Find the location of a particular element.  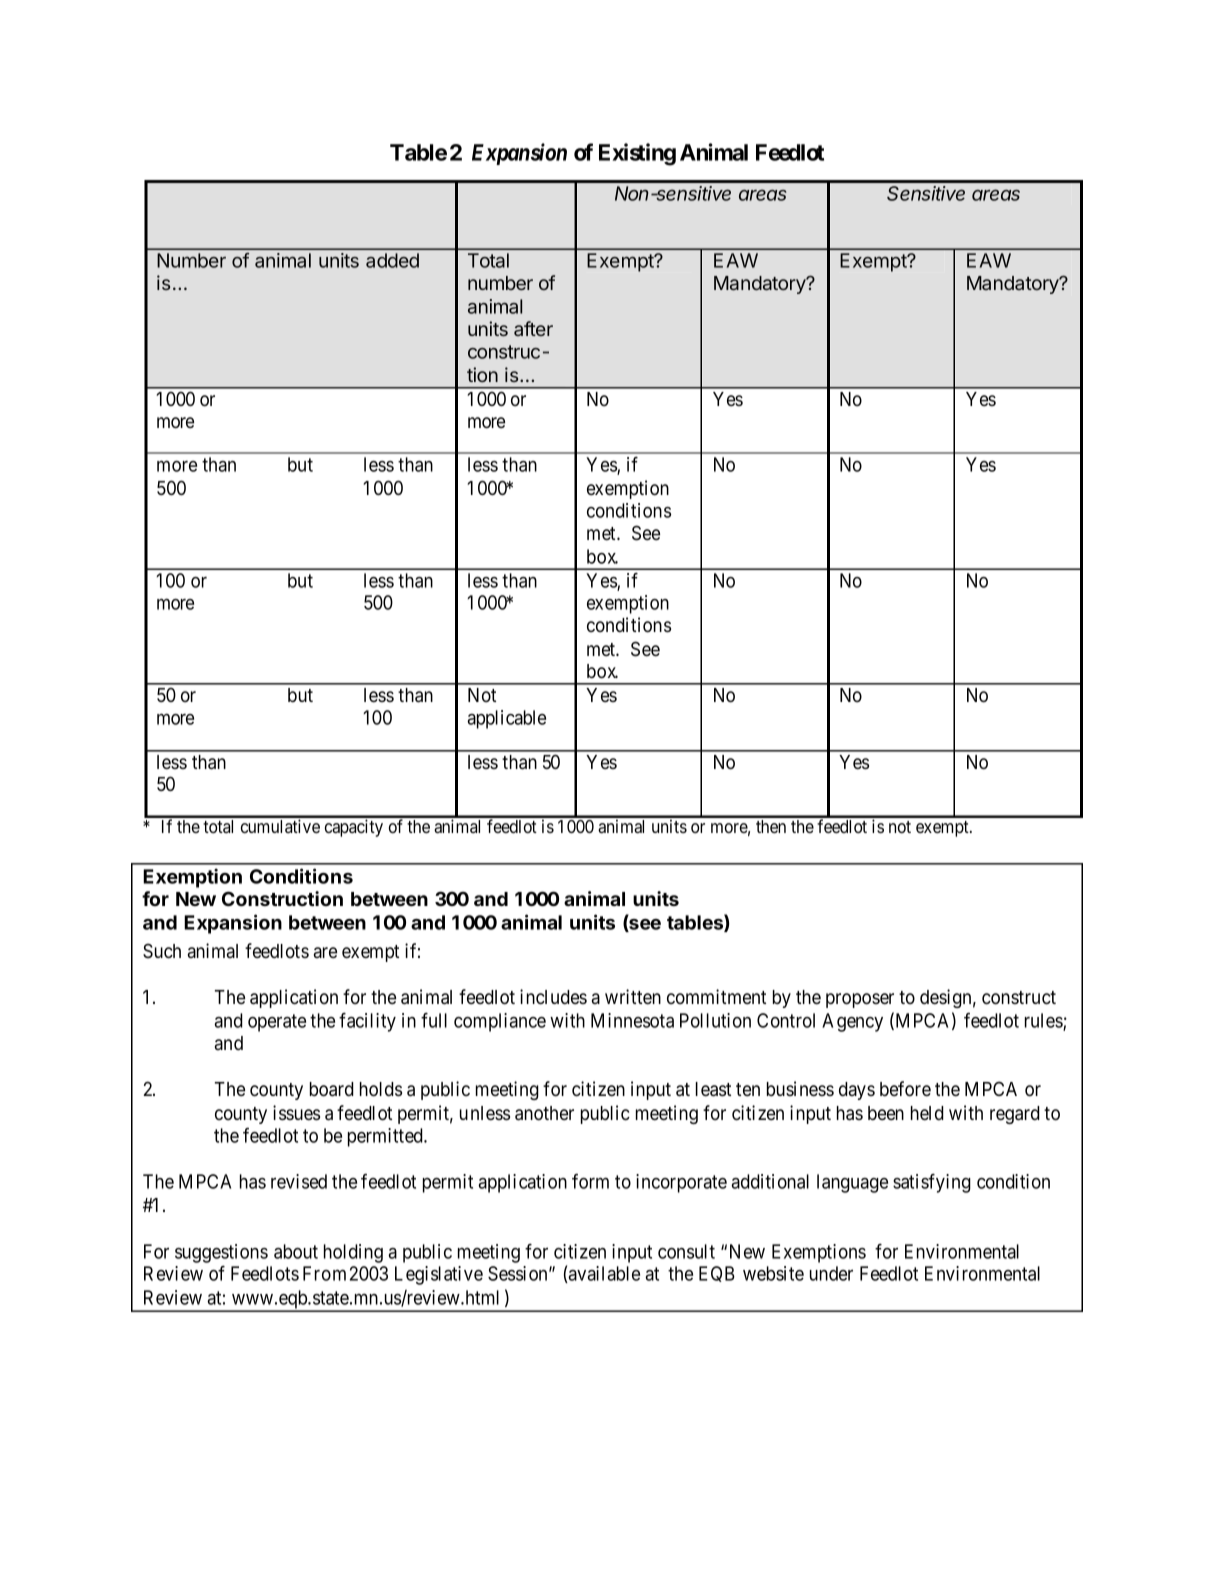

Existing is located at coordinates (637, 154).
